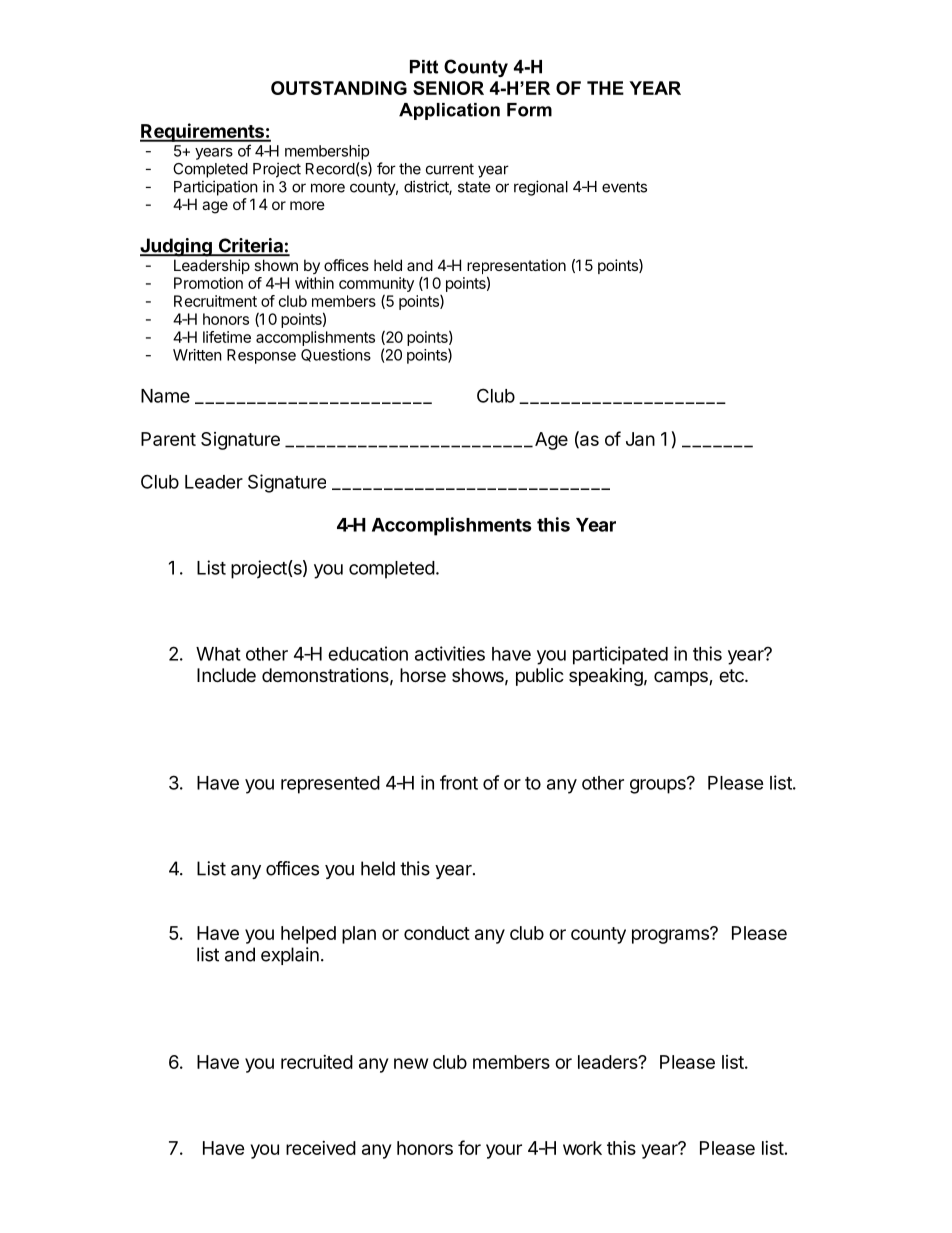 Image resolution: width=952 pixels, height=1233 pixels. Describe the element at coordinates (624, 187) in the screenshot. I see `events` at that location.
